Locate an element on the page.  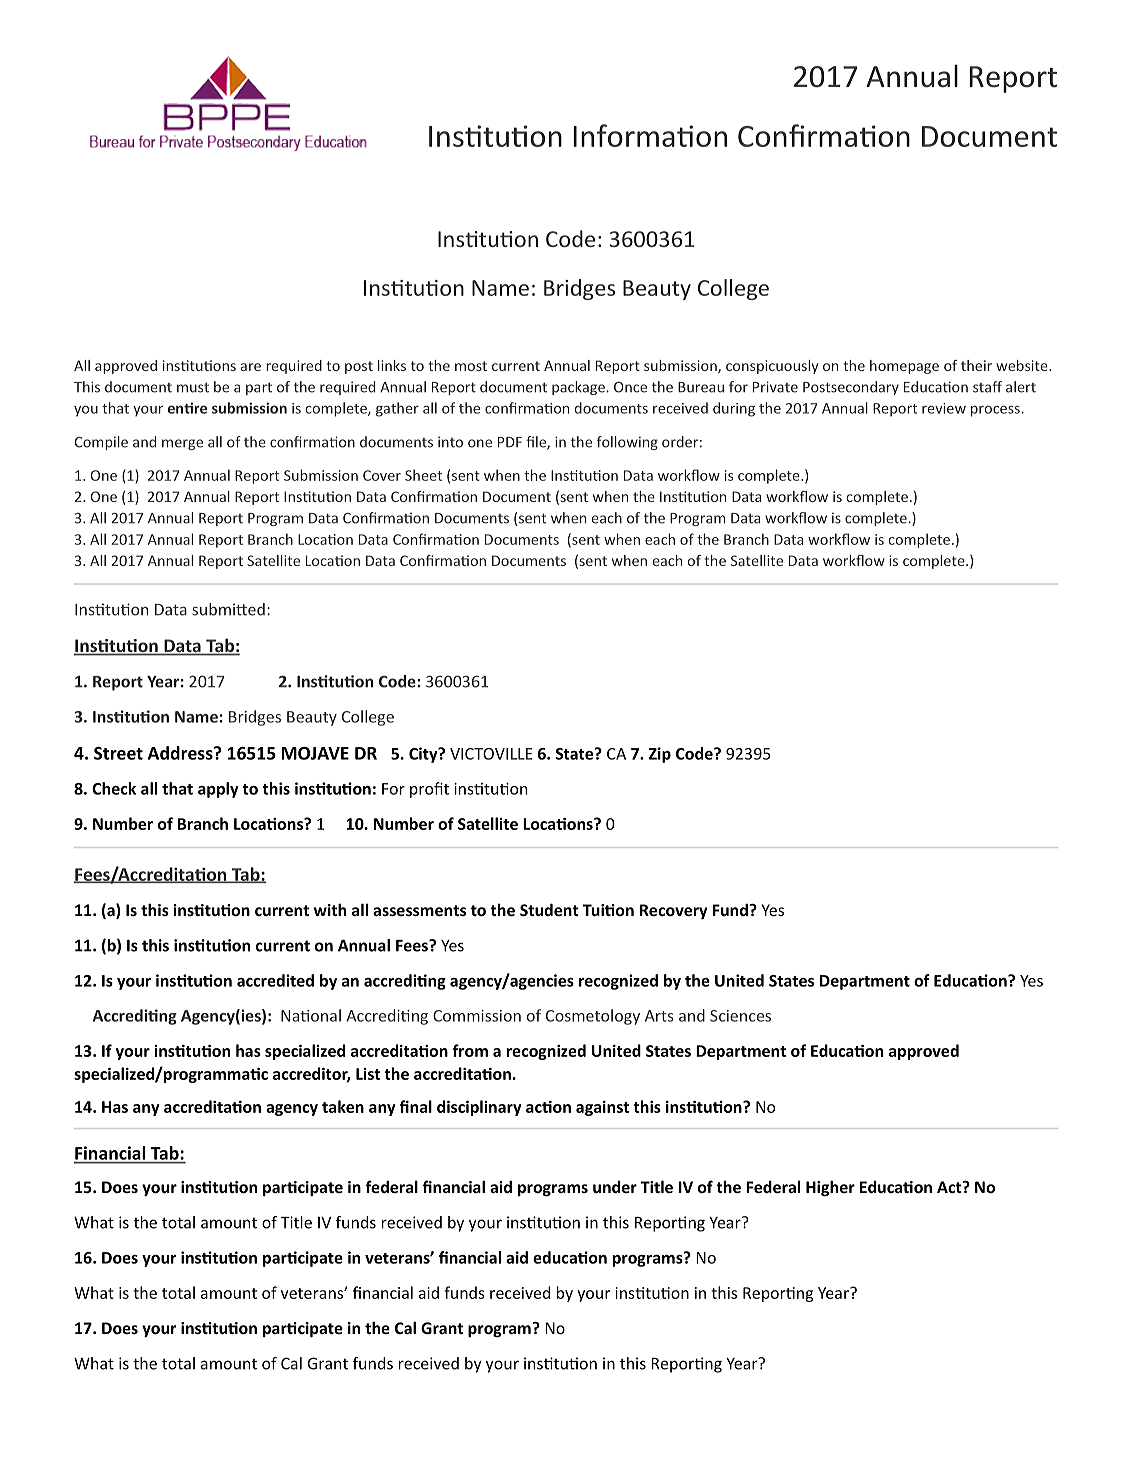
Student is located at coordinates (549, 909).
